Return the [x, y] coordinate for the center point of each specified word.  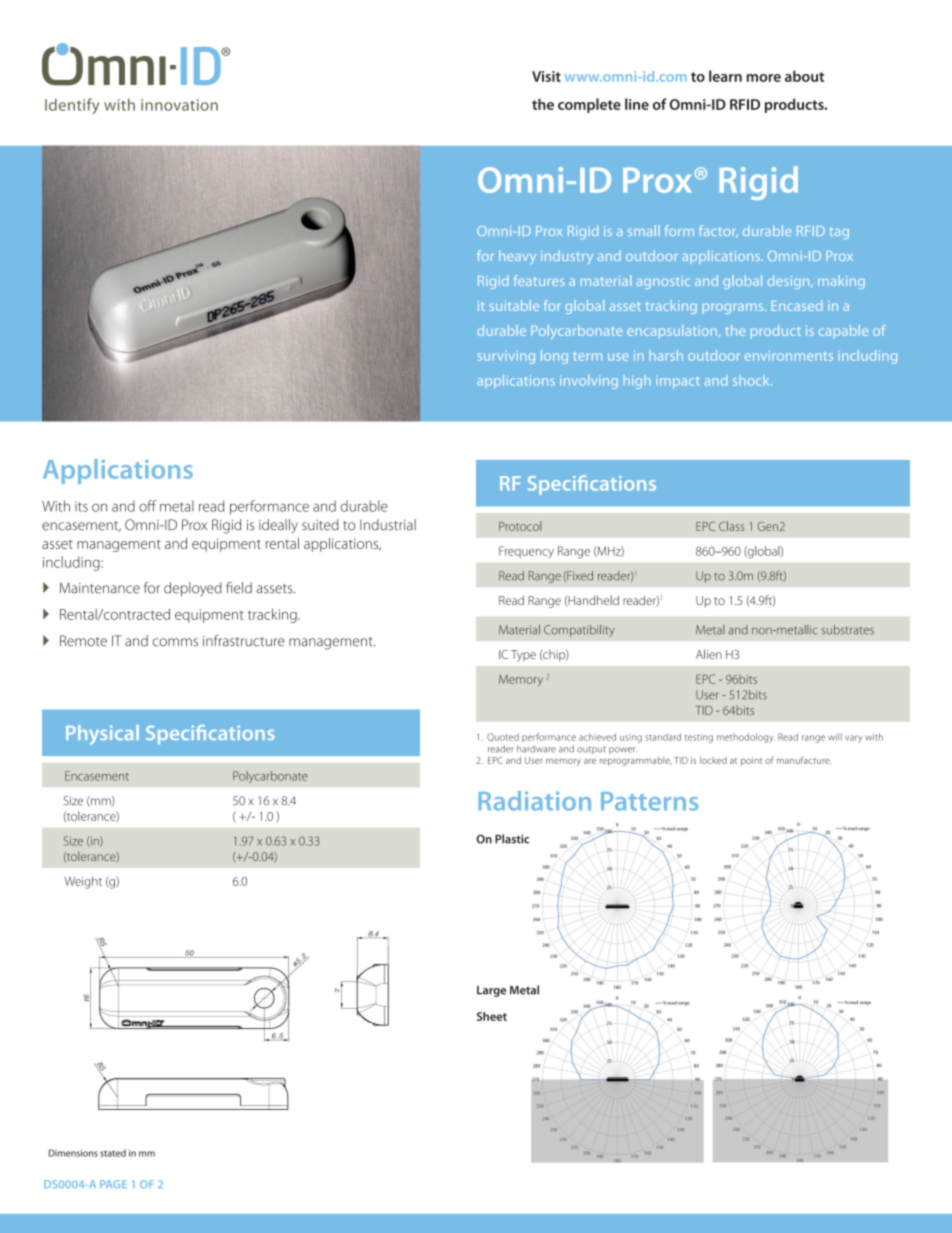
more [764, 78]
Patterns [649, 801]
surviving [506, 357]
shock [752, 380]
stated [113, 1153]
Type [523, 656]
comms [175, 642]
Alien [709, 654]
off [148, 506]
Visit [546, 76]
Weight [83, 882]
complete [589, 105]
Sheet [492, 1016]
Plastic [512, 839]
